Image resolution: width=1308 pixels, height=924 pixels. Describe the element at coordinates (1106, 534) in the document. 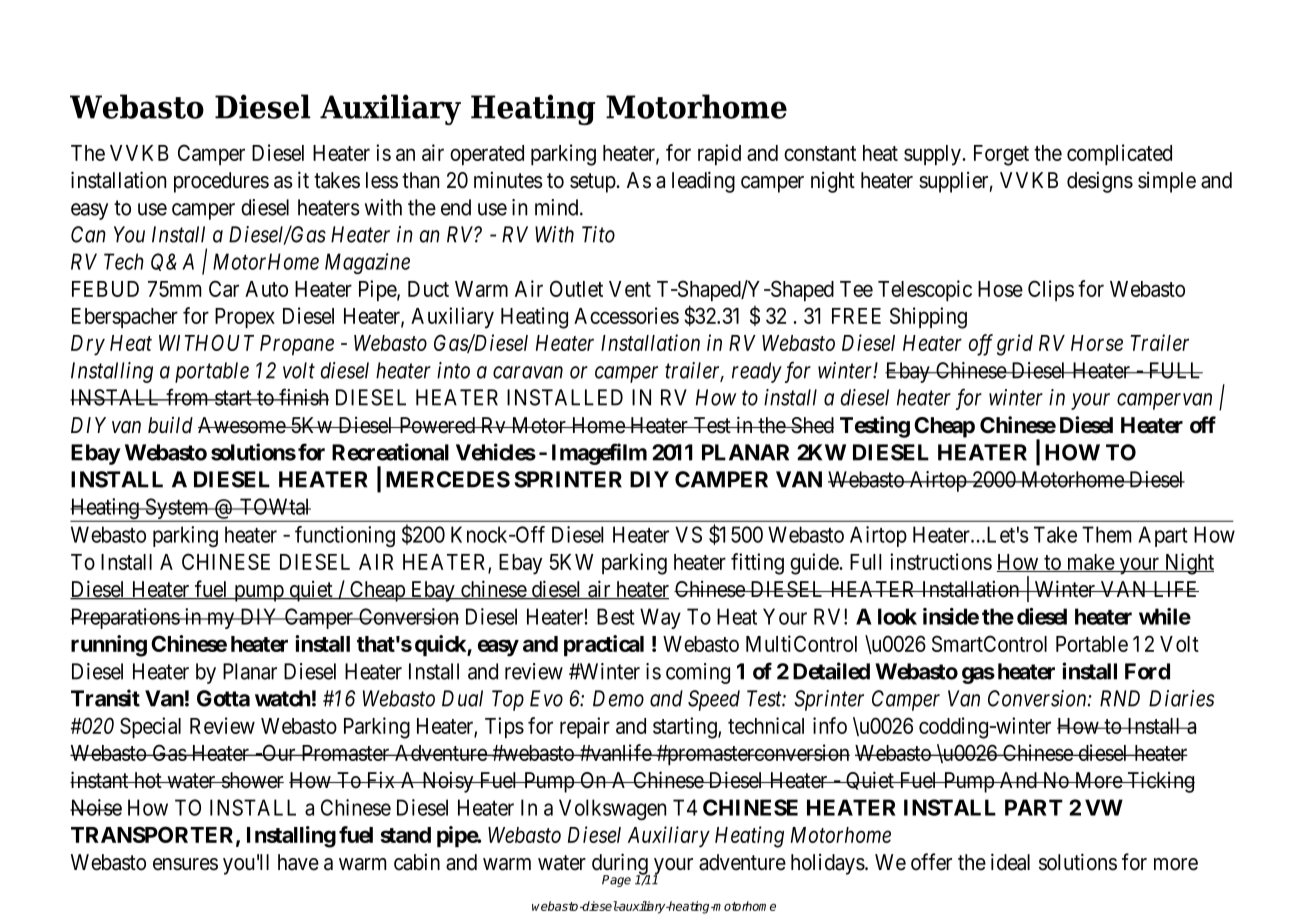

I see `Them` at that location.
